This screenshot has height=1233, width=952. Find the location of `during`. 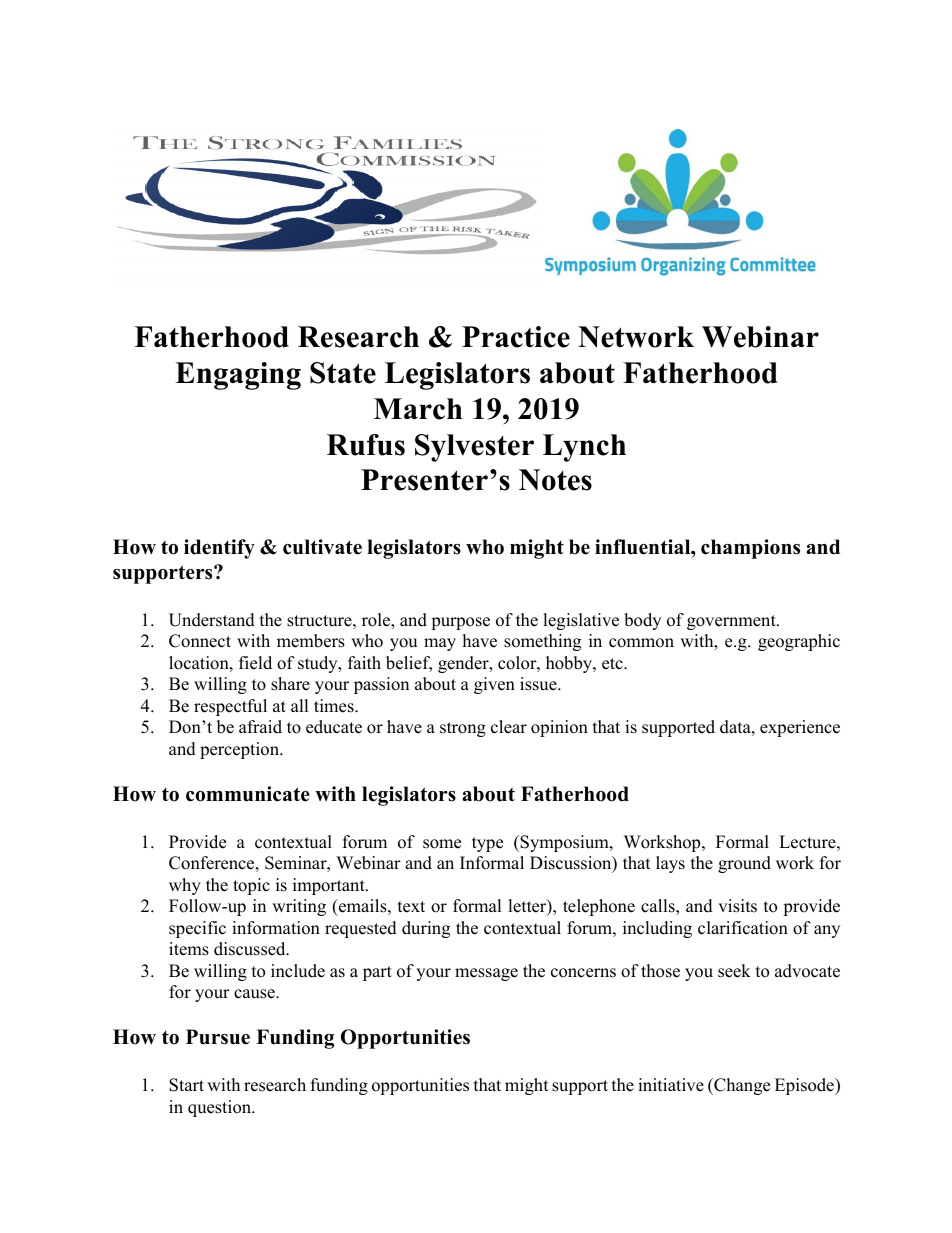

during is located at coordinates (426, 929).
